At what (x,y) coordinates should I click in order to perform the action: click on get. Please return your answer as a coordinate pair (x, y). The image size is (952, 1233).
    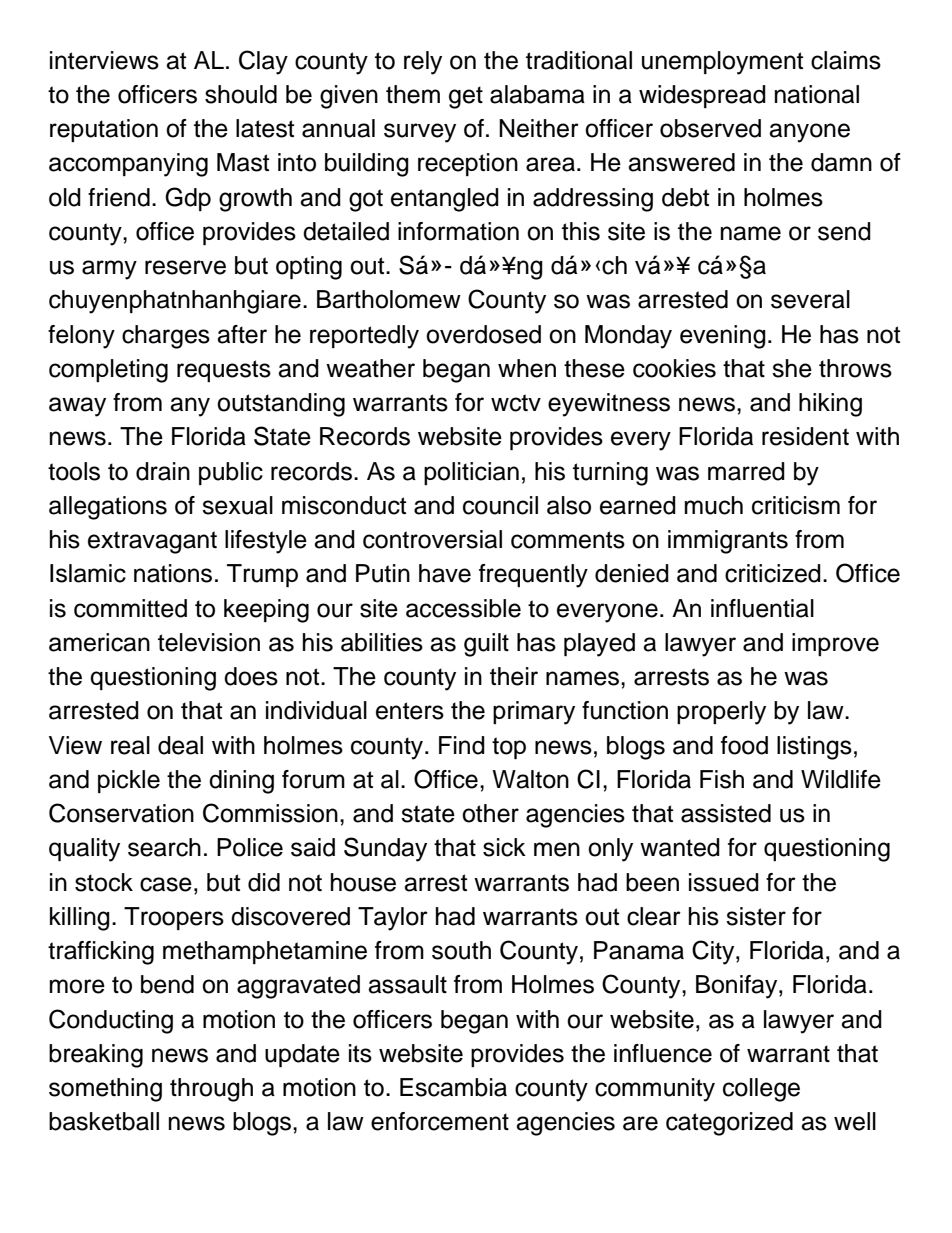
    Looking at the image, I should click on (466, 97).
